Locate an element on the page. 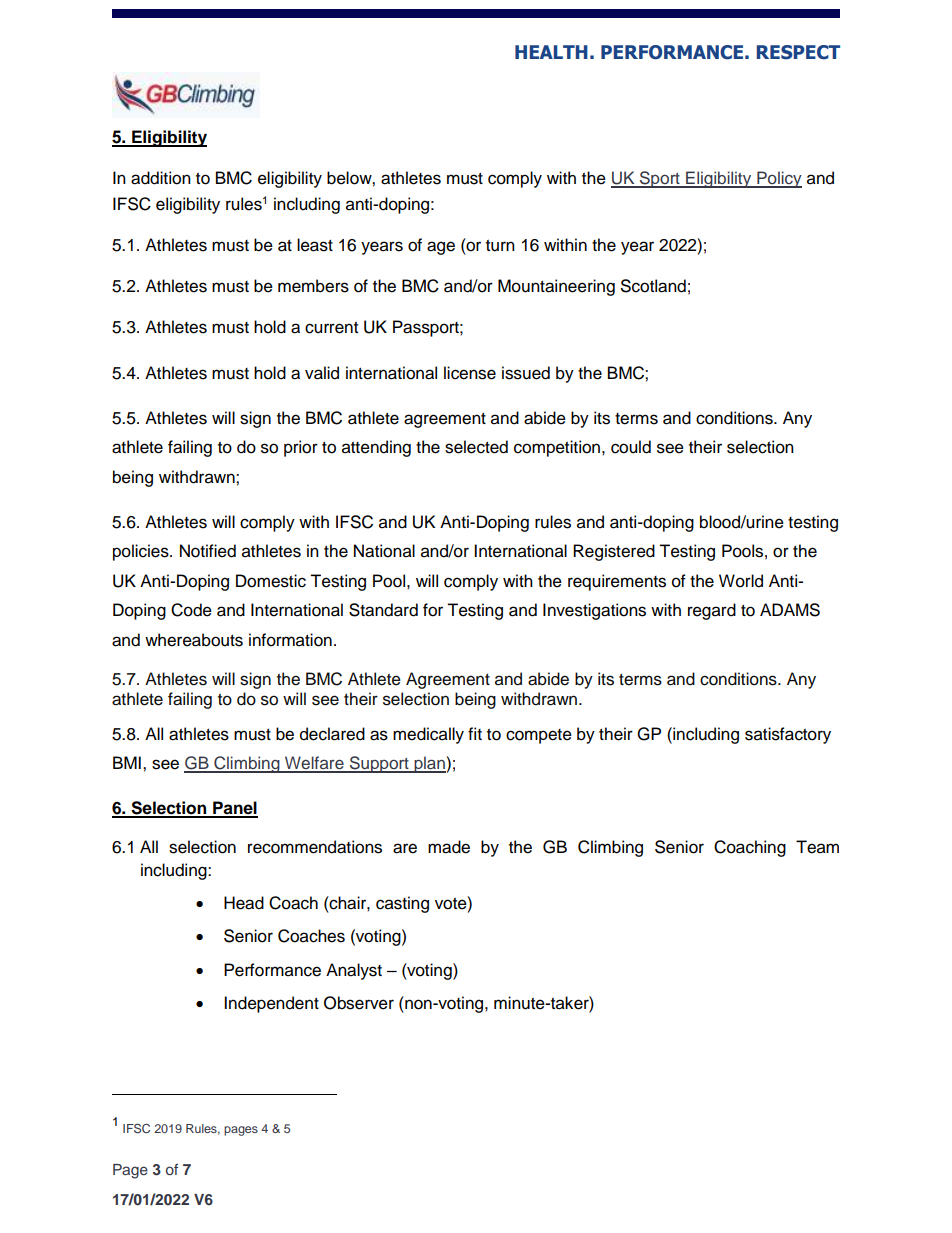  whereabouts is located at coordinates (194, 640).
